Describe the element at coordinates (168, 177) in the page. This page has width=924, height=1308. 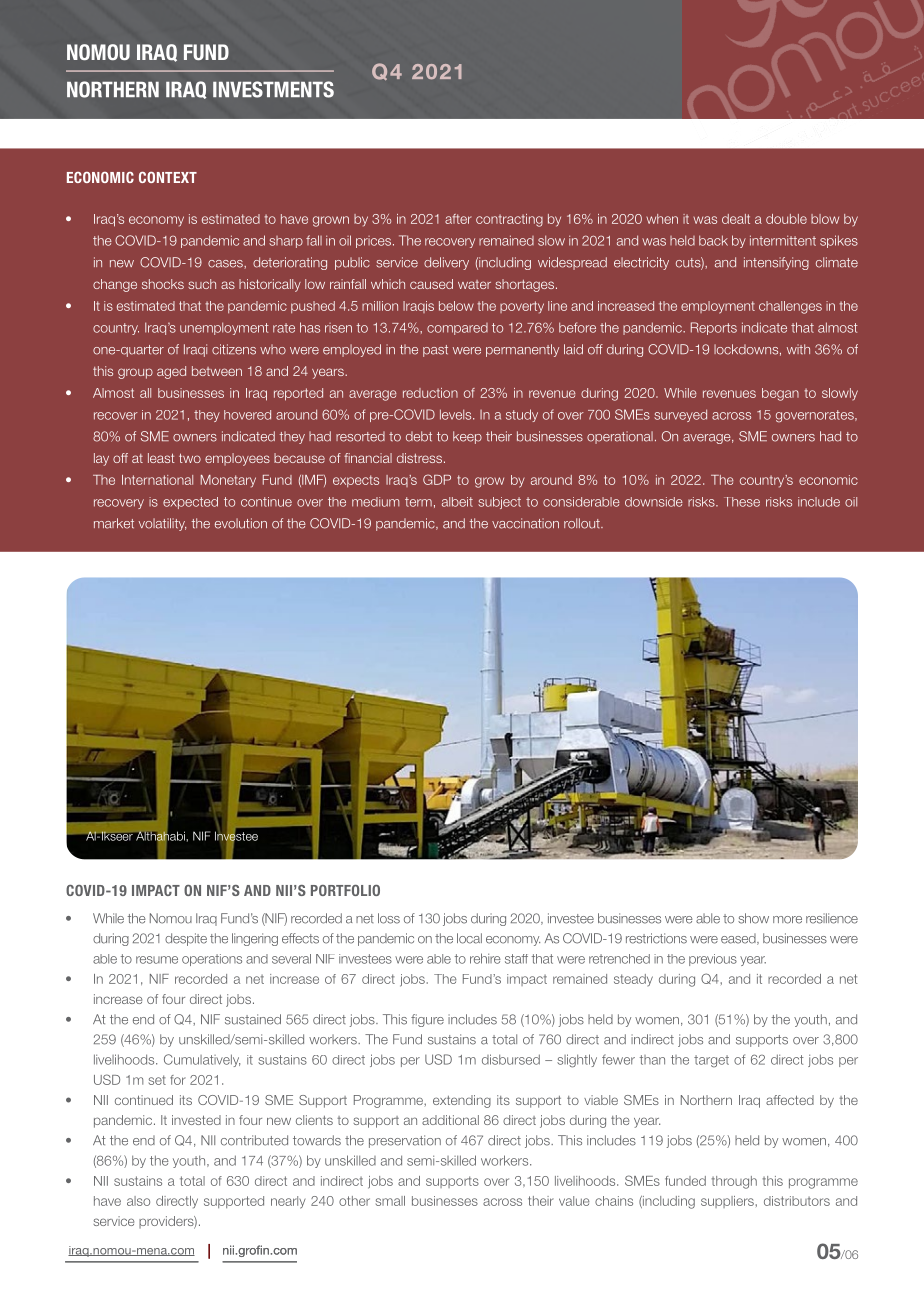
I see `CONTEXT` at that location.
